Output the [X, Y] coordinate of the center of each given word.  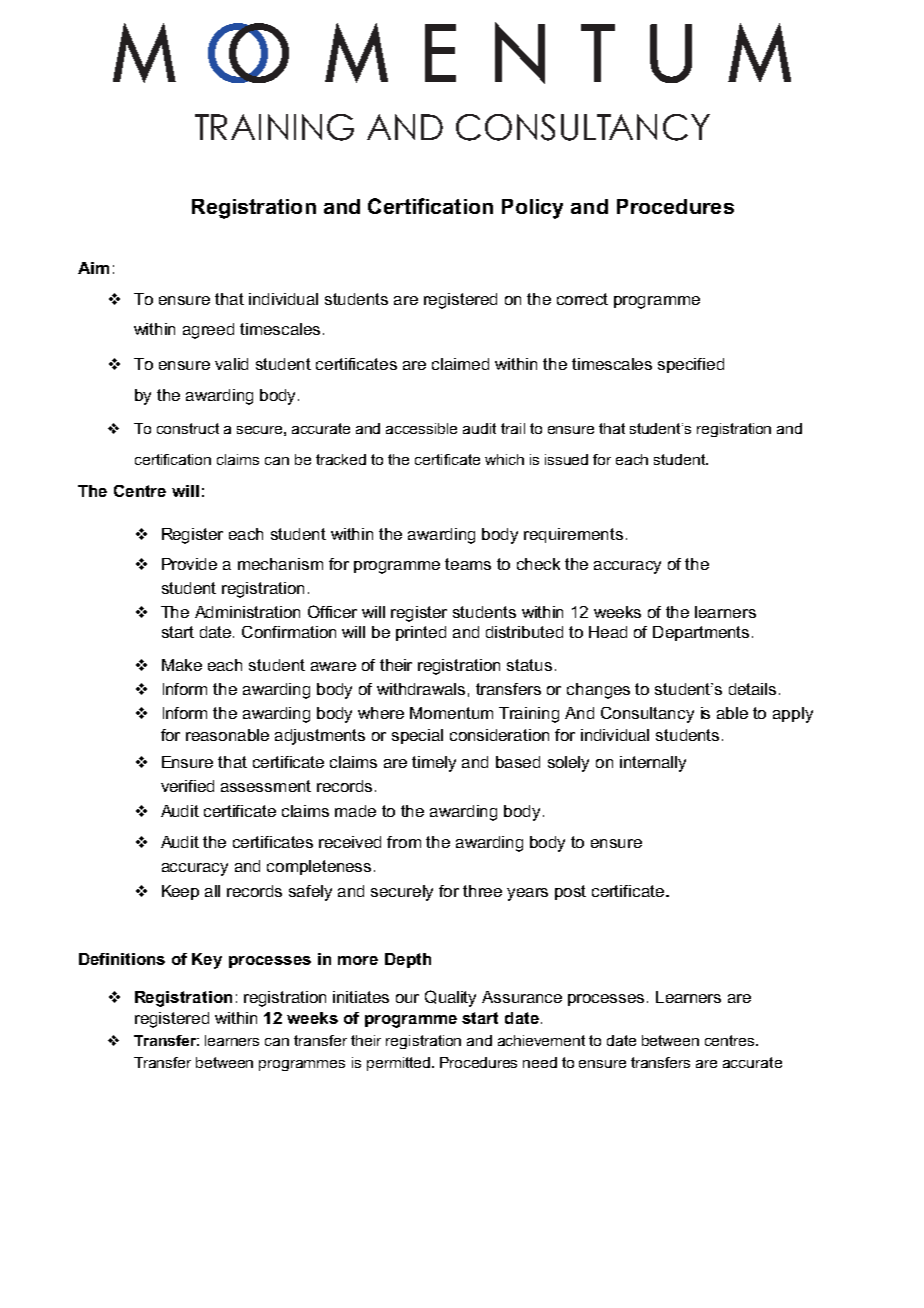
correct [582, 299]
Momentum [451, 713]
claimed [460, 364]
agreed [208, 331]
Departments [701, 633]
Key [207, 961]
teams [468, 564]
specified [691, 365]
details [752, 689]
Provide [189, 564]
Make [182, 665]
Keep [180, 892]
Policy [532, 209]
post [570, 892]
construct [188, 428]
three [482, 891]
